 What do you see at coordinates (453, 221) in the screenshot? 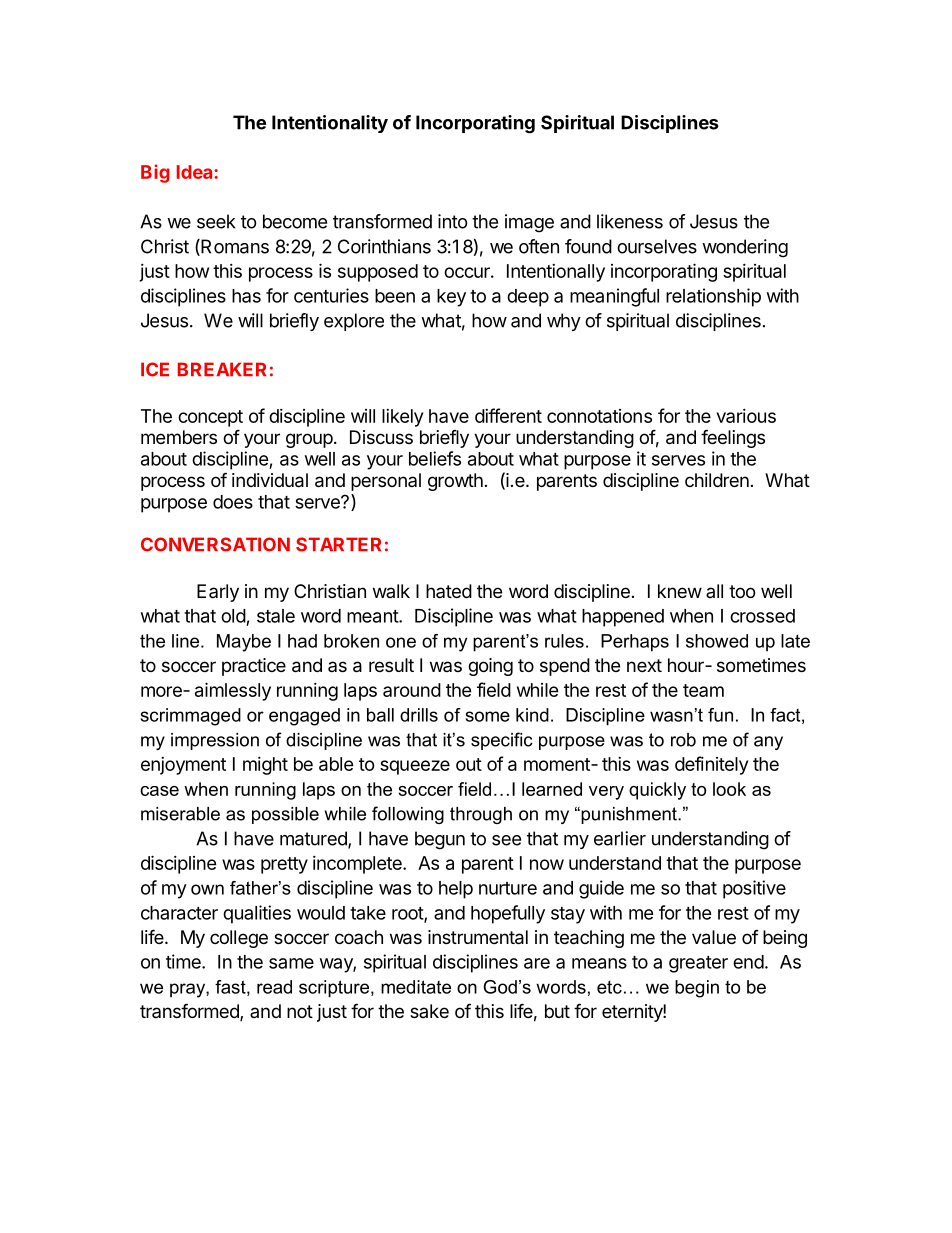
I see `into` at bounding box center [453, 221].
